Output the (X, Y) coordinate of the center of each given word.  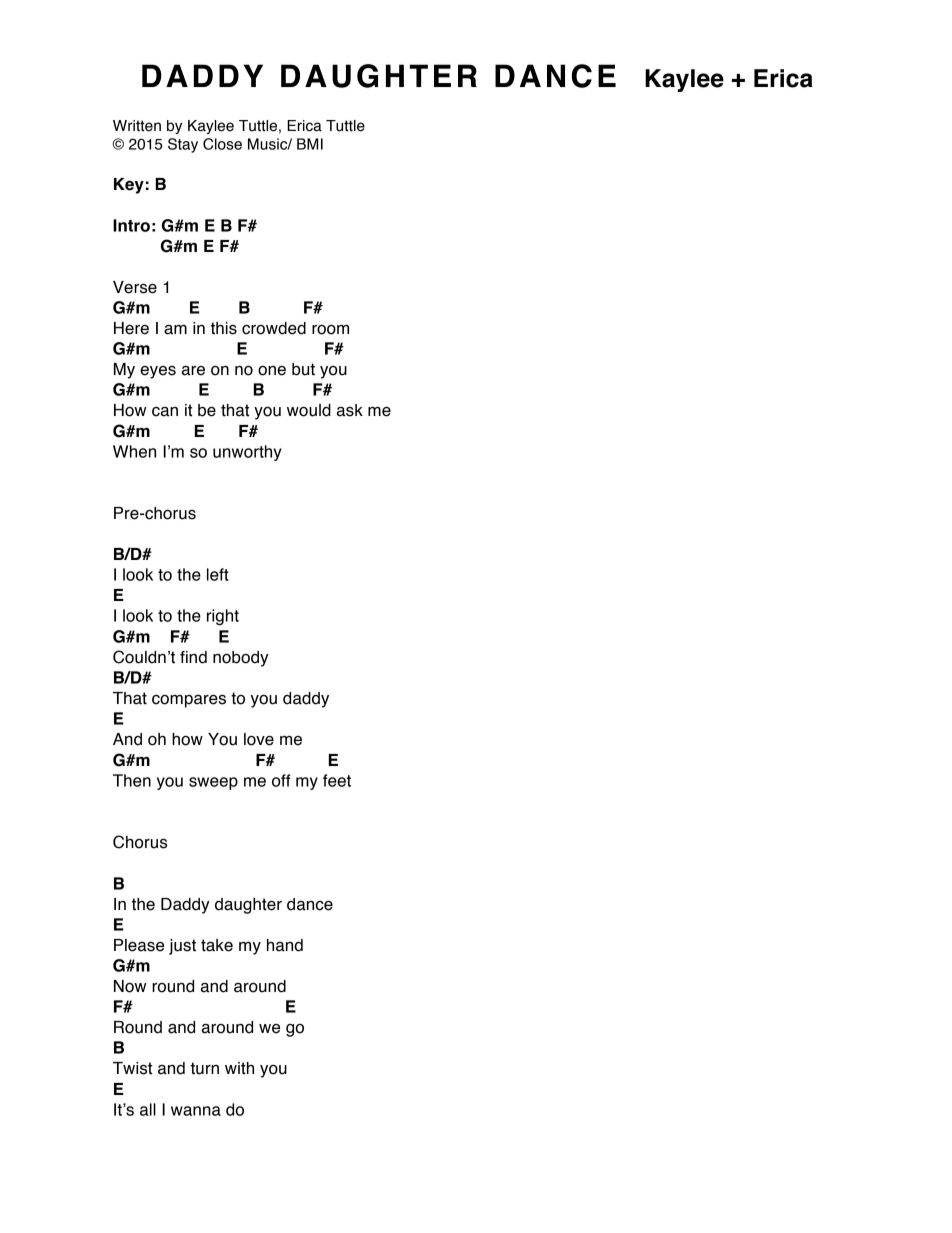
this (224, 328)
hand (285, 945)
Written (137, 126)
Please (139, 945)
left (218, 574)
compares (189, 701)
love (259, 739)
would (309, 410)
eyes (158, 372)
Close (222, 144)
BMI (310, 144)
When (134, 451)
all (148, 1109)
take (217, 945)
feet (337, 780)
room (330, 330)
